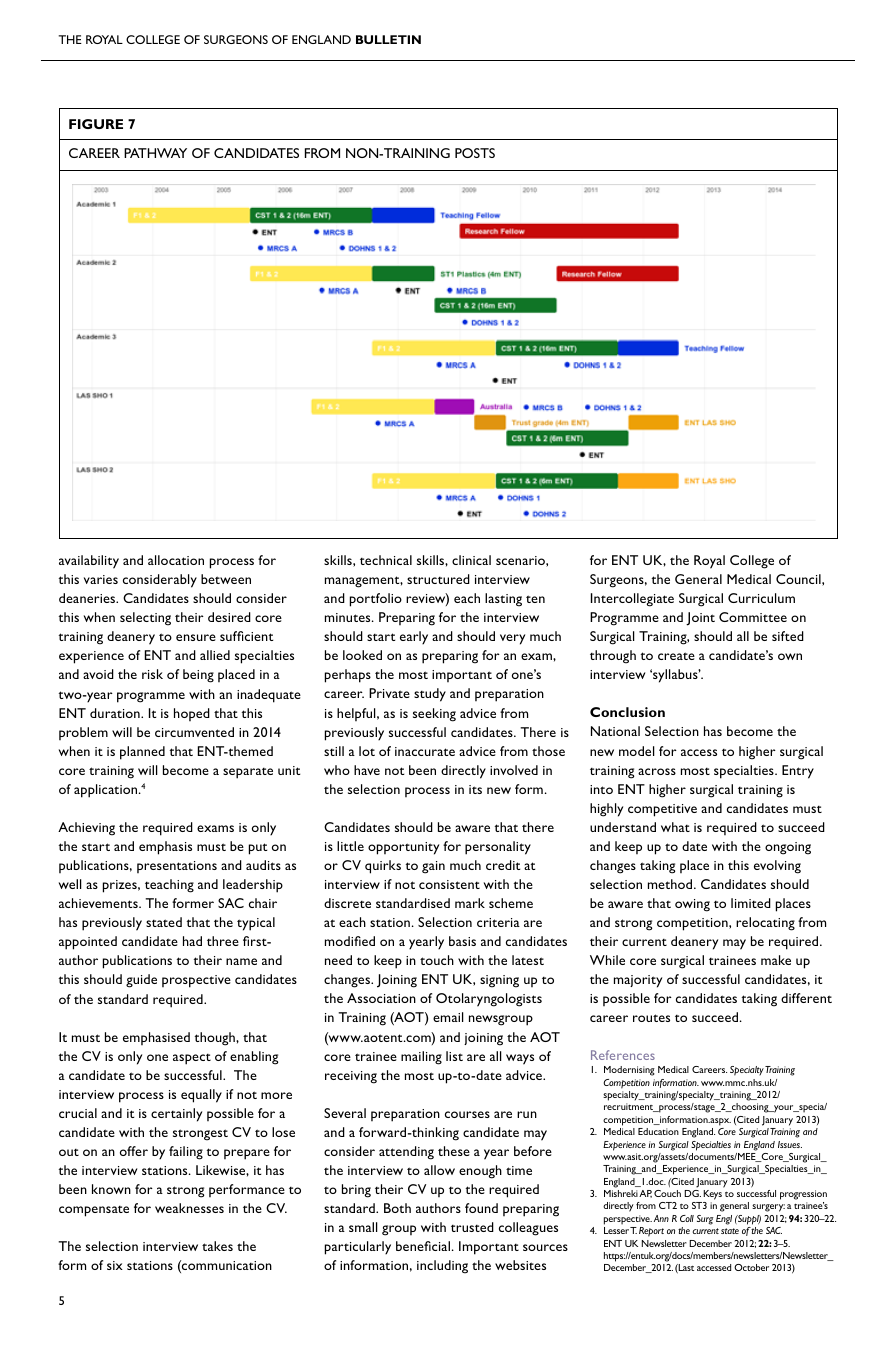  I want to click on clinical, so click(471, 560).
